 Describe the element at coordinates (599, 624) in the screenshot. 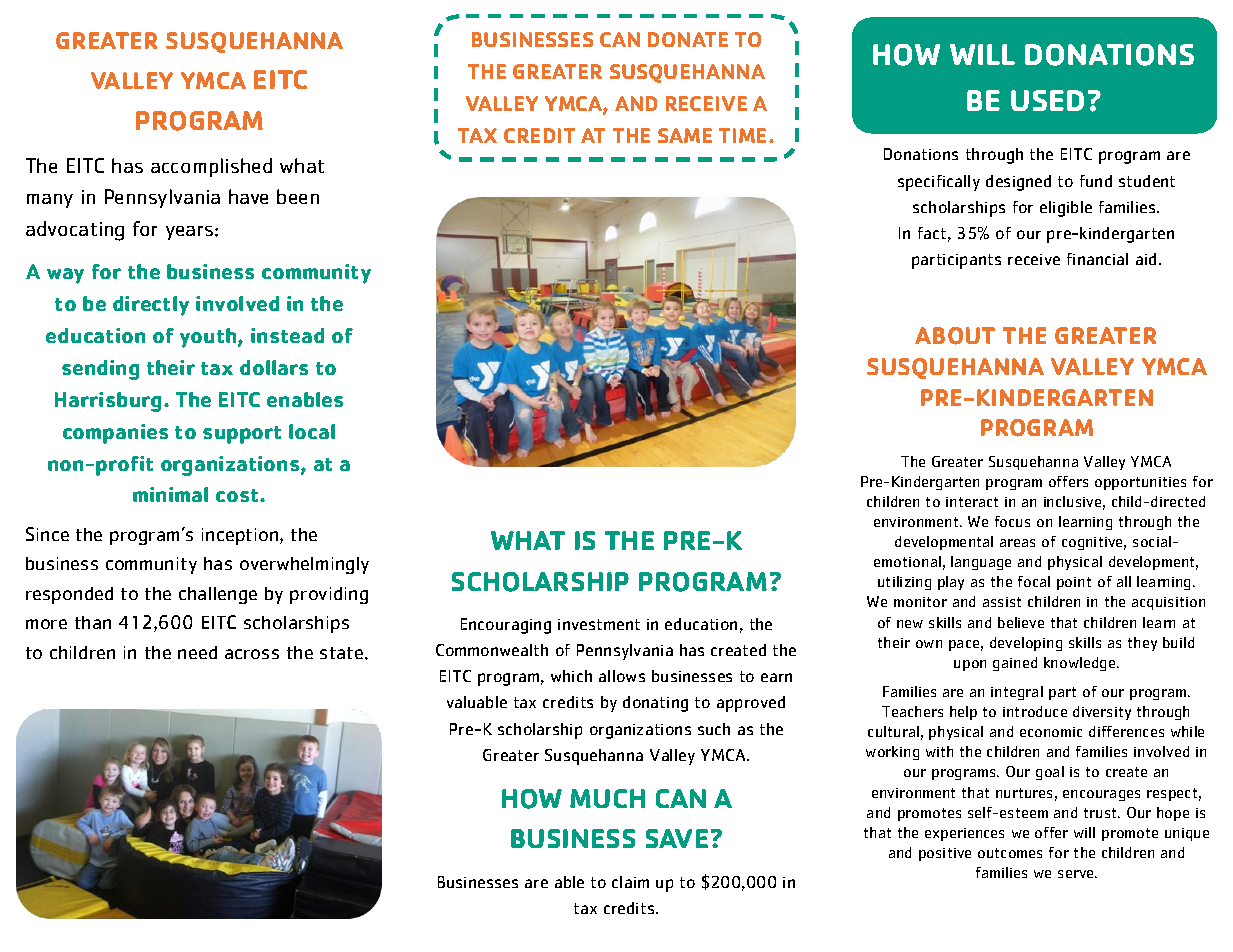

I see `investment` at that location.
